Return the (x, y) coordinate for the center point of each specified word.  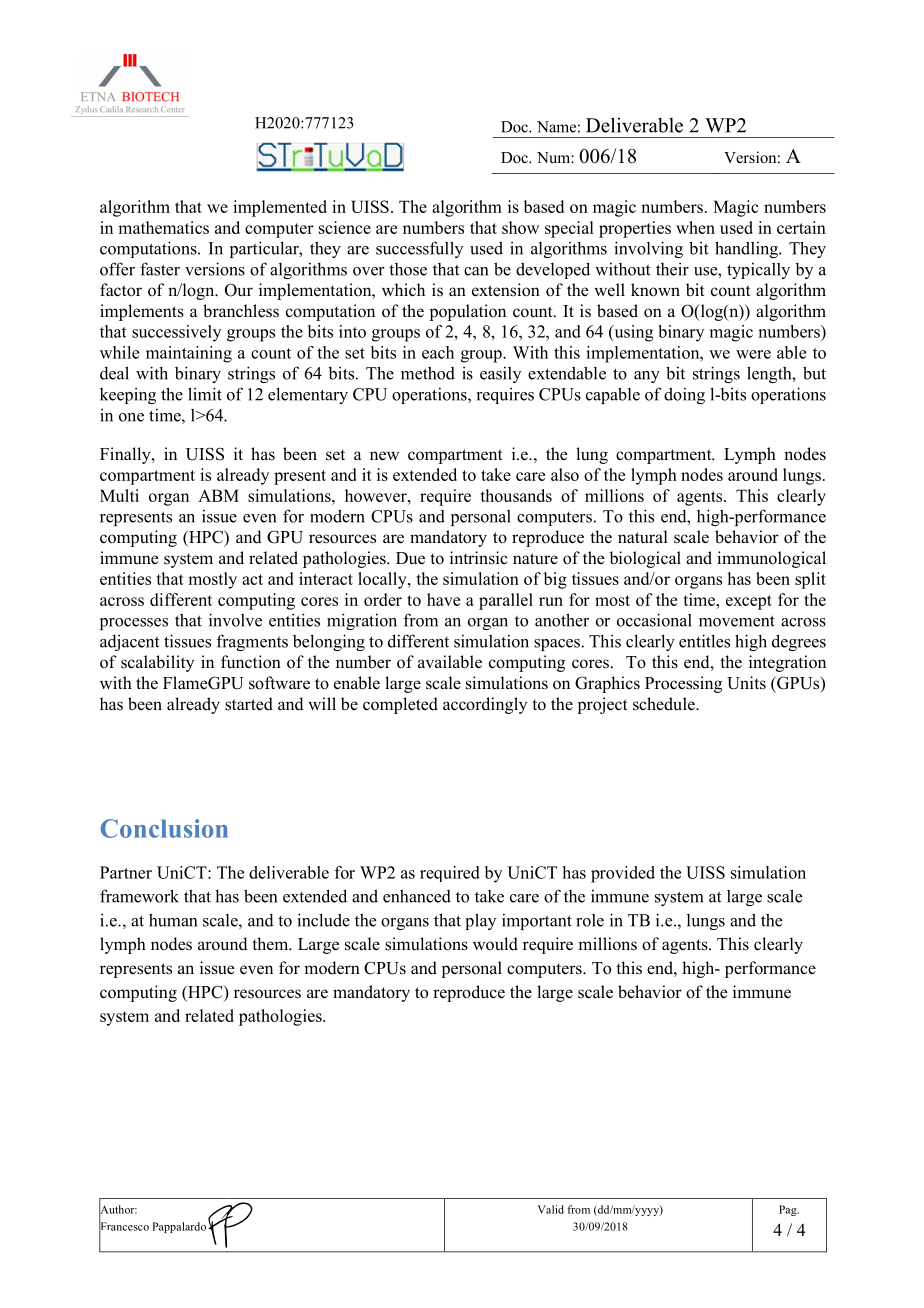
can (476, 271)
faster (160, 269)
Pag (789, 1210)
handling (748, 249)
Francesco (124, 1226)
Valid (550, 1209)
